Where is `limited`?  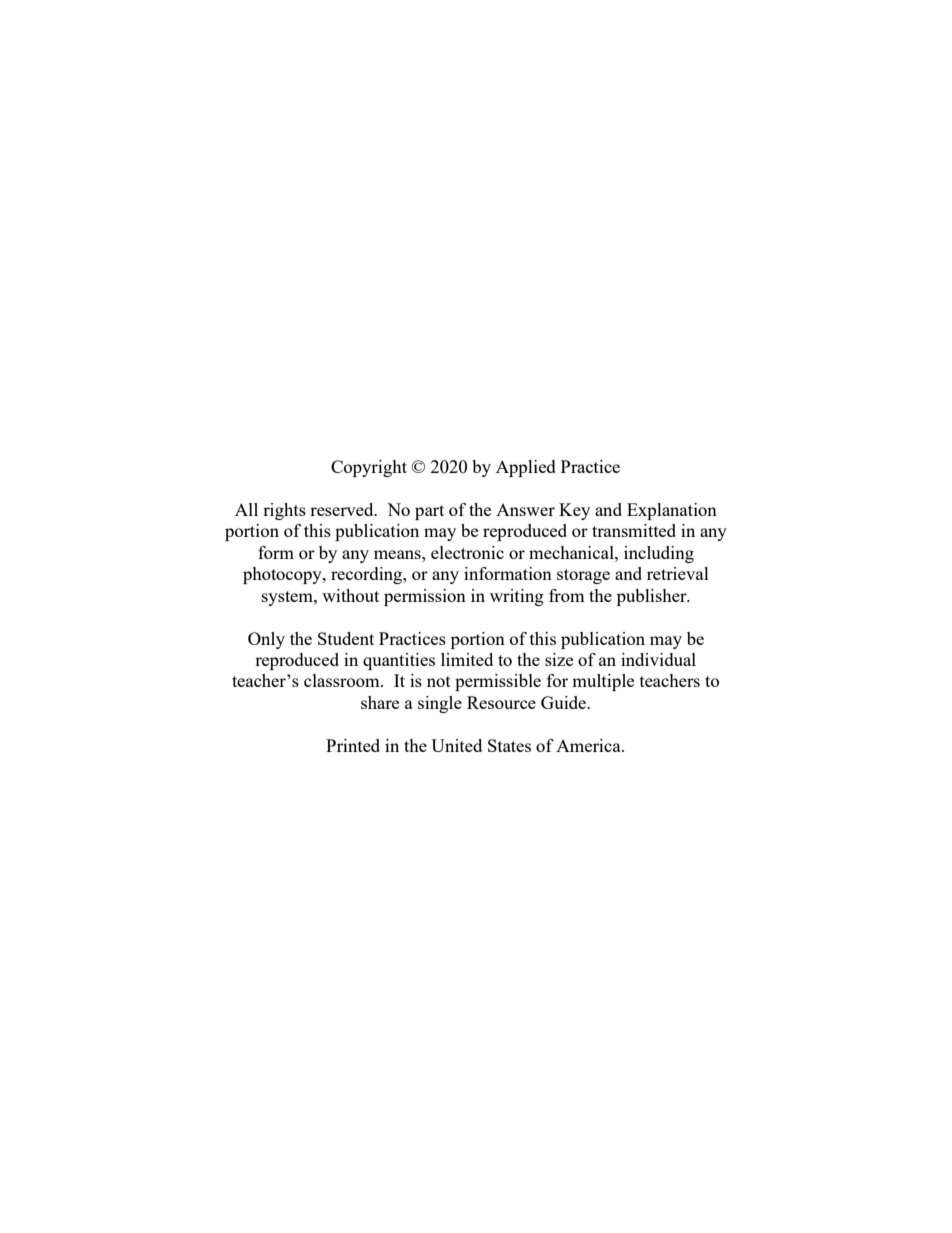 limited is located at coordinates (467, 659).
